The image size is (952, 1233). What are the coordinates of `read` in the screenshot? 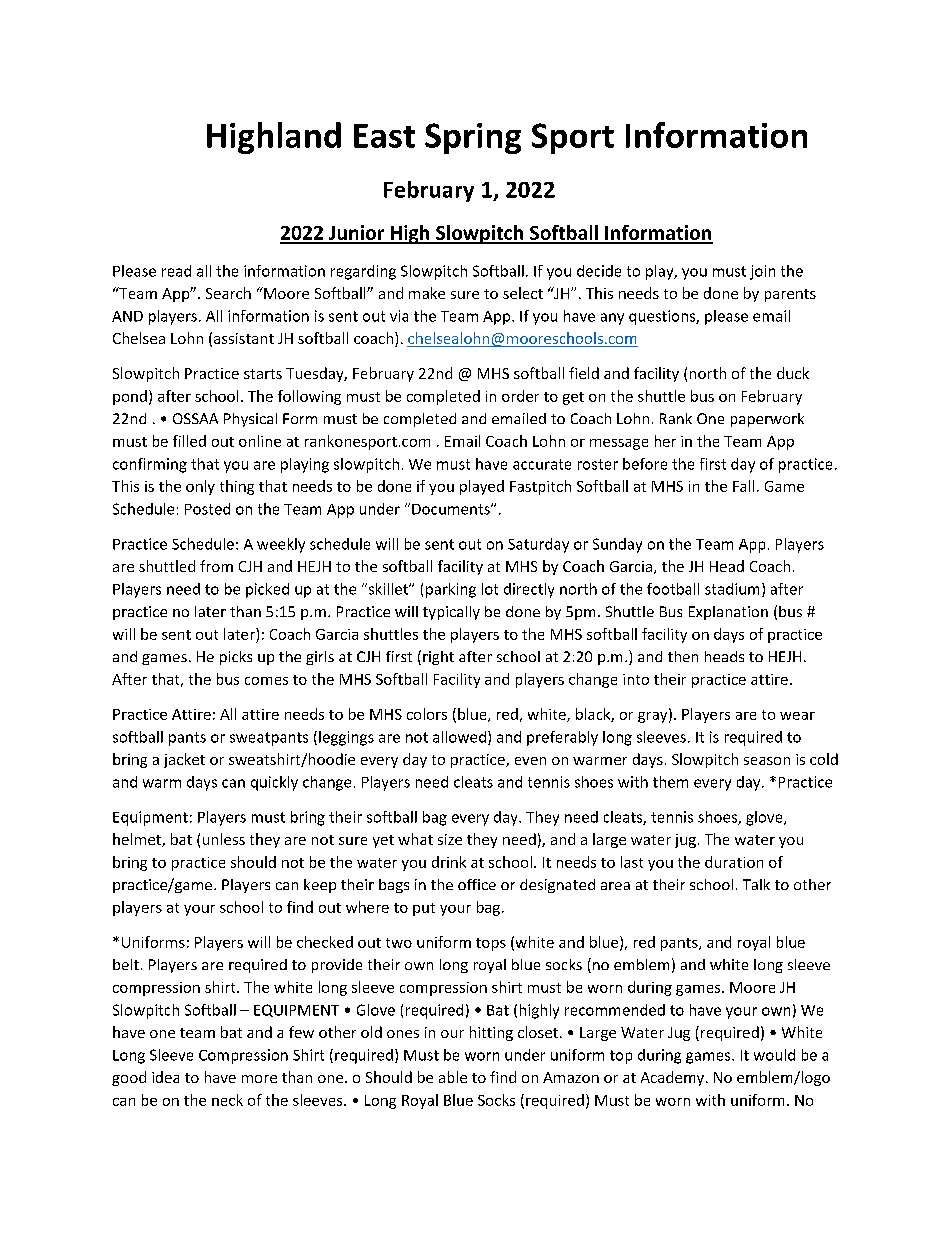 It's located at (176, 271).
